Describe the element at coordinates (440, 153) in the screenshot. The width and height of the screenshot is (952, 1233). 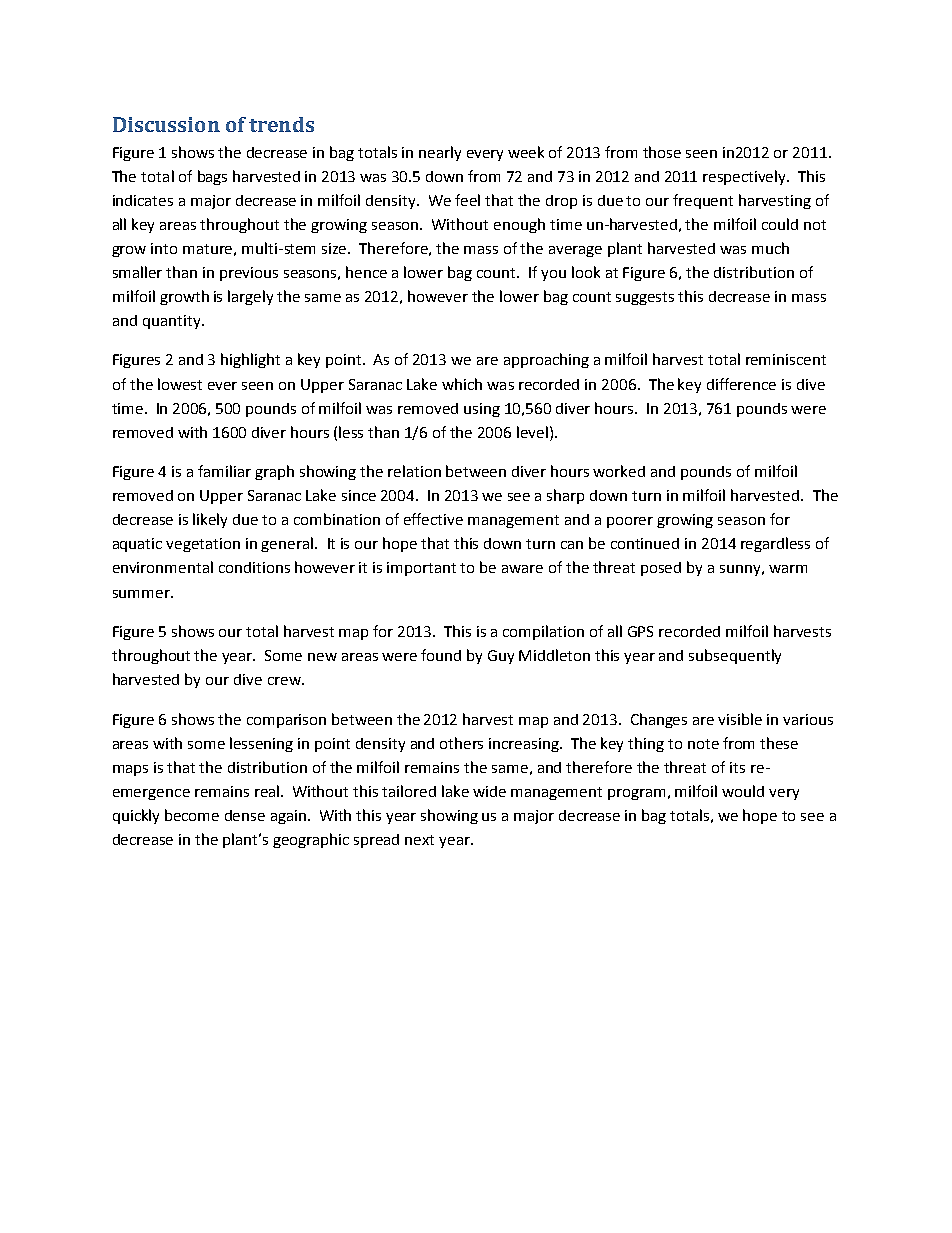
I see `nearly` at that location.
